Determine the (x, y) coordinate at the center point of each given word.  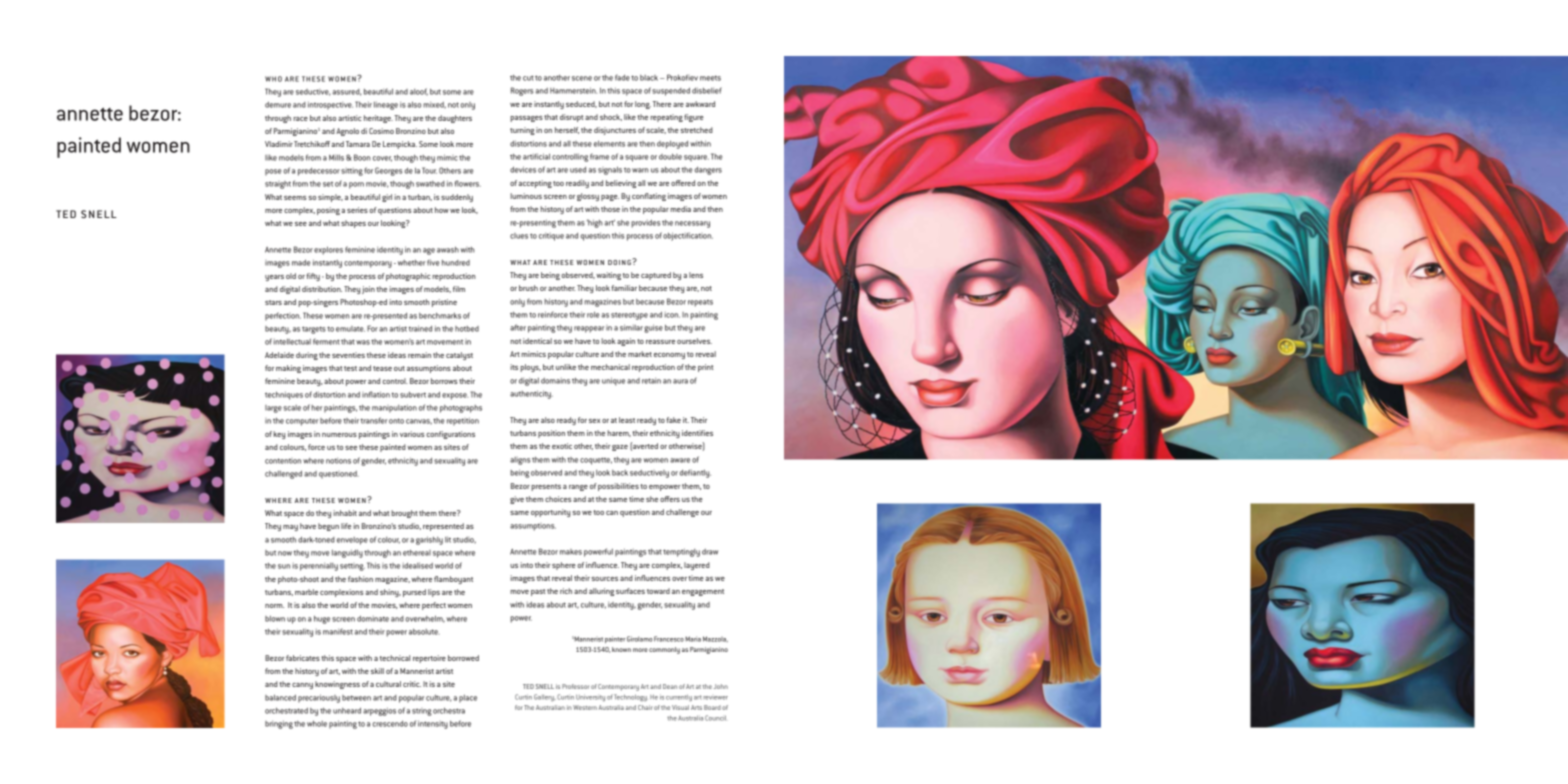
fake (673, 420)
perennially (319, 567)
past (538, 592)
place (468, 699)
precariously (319, 698)
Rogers (522, 91)
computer (302, 422)
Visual (680, 707)
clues (519, 236)
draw (710, 552)
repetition (463, 421)
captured (656, 276)
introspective (330, 105)
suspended (671, 91)
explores (328, 250)
